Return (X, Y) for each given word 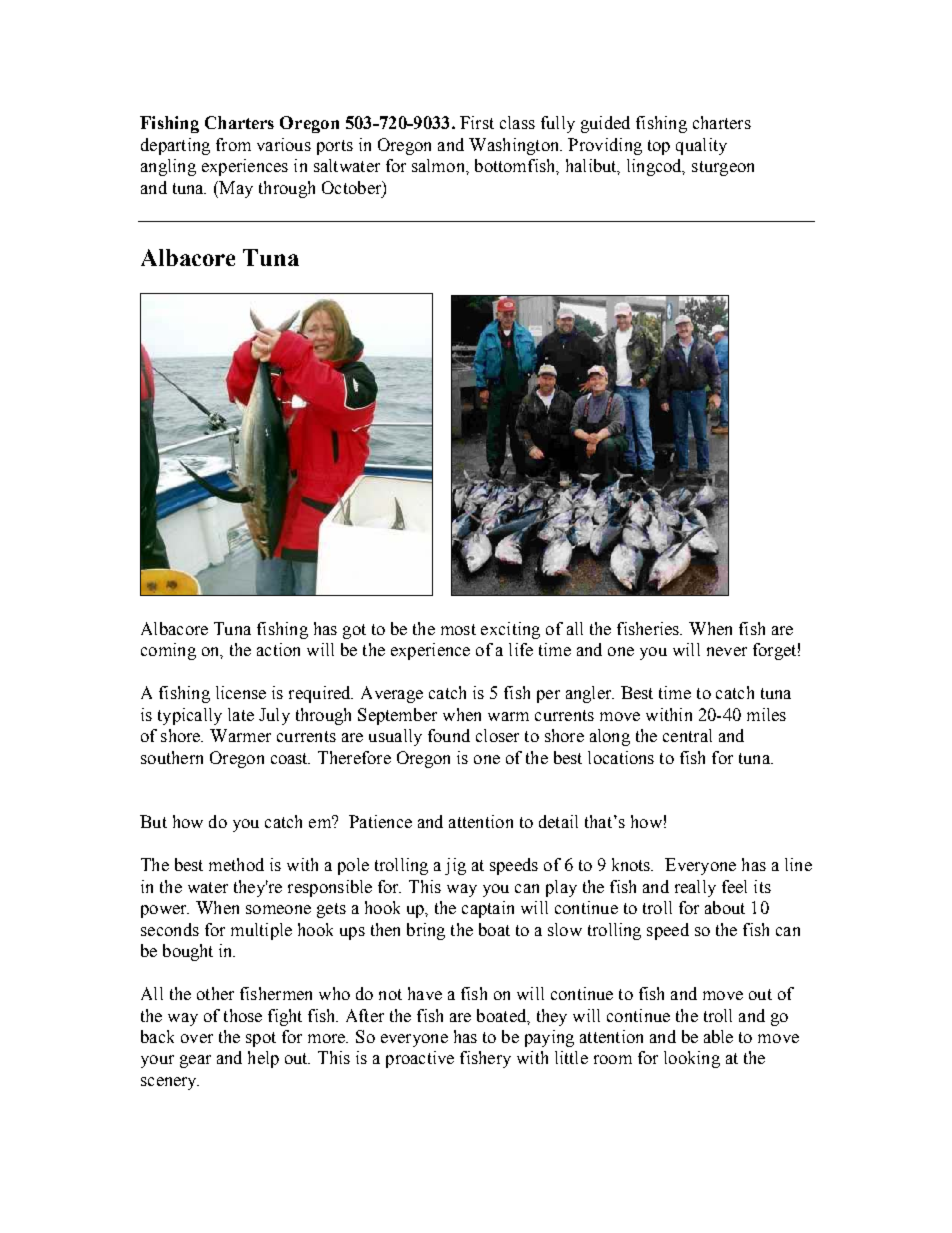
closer (497, 735)
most (458, 629)
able (718, 1036)
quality (701, 146)
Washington (515, 146)
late (241, 714)
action (278, 649)
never (727, 651)
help (263, 1059)
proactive (420, 1059)
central (687, 735)
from (233, 144)
